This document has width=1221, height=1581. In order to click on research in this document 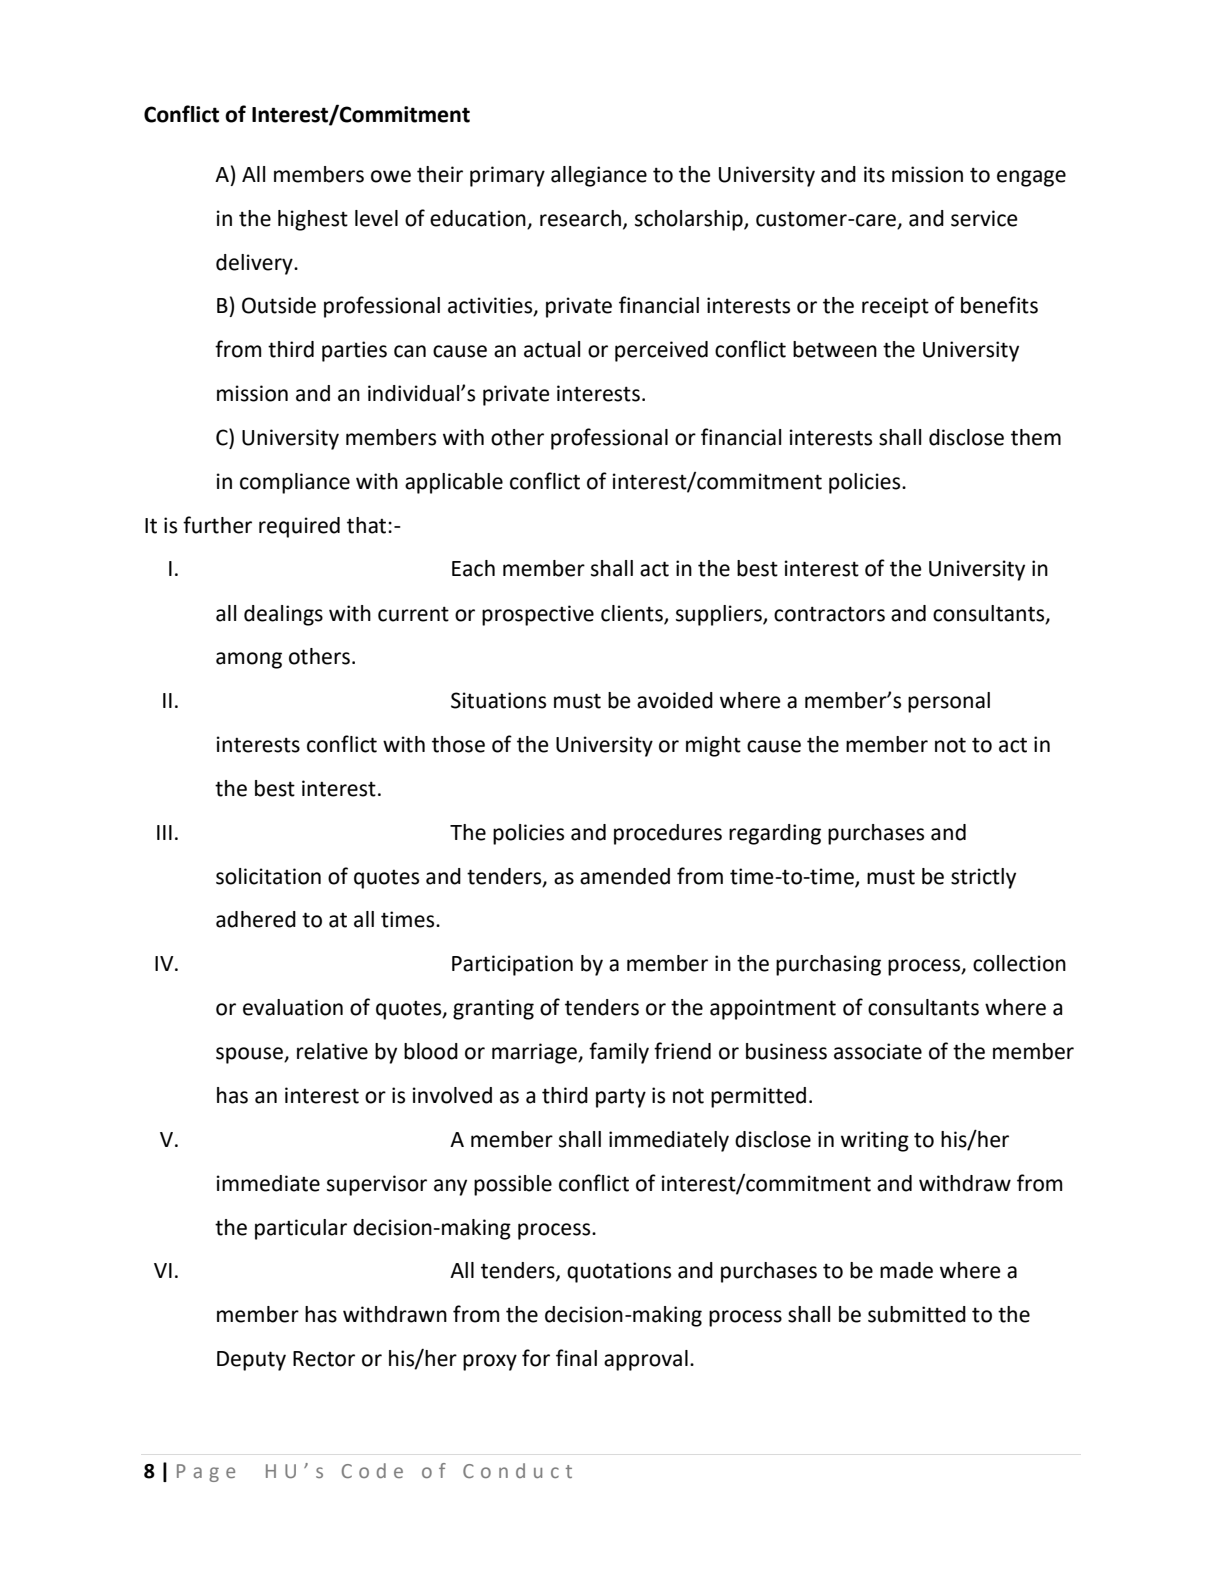, I will do `click(580, 218)`.
